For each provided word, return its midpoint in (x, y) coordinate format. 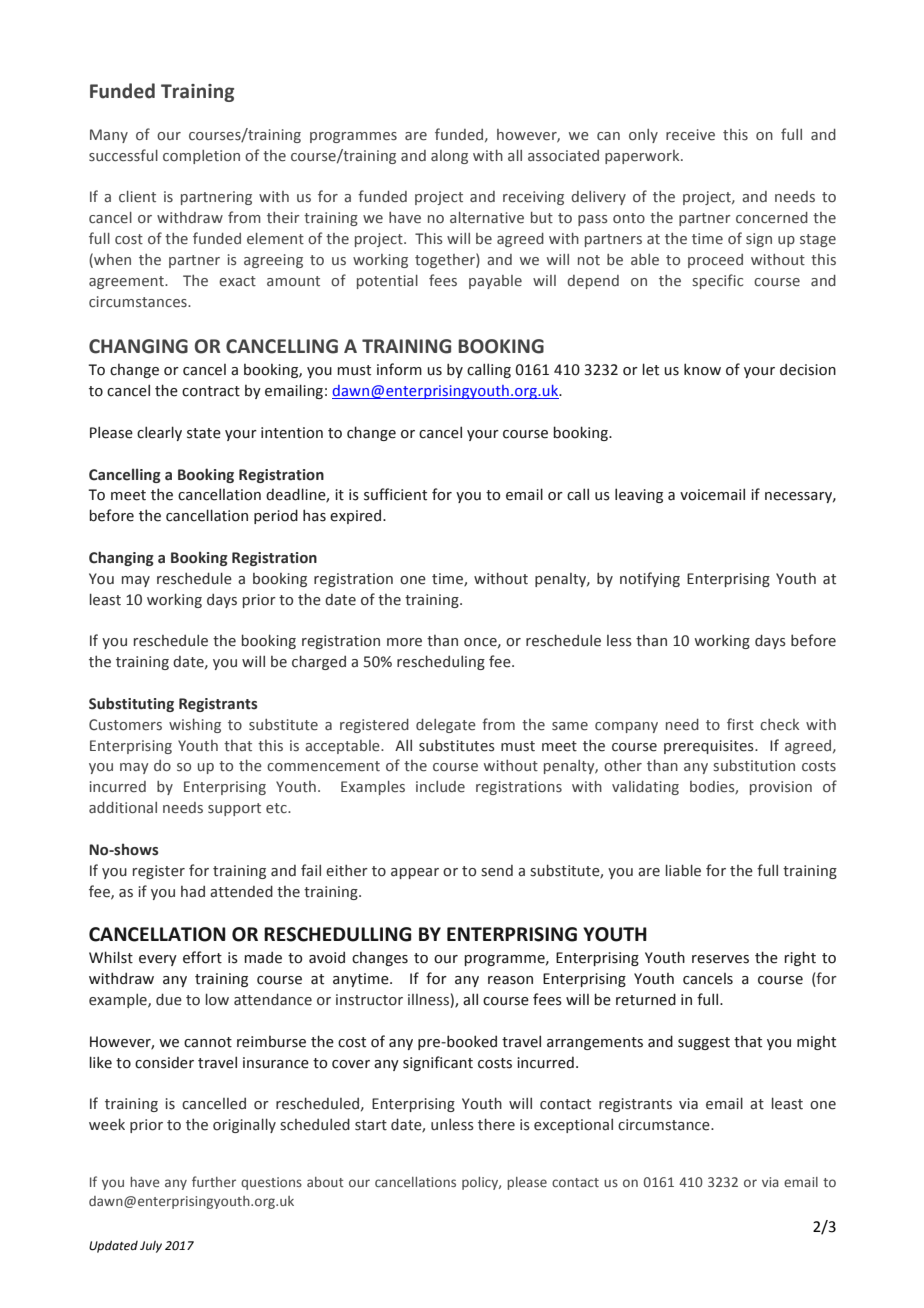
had (193, 892)
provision (781, 788)
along (449, 157)
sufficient (395, 494)
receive (690, 135)
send (497, 871)
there (496, 1124)
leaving (639, 495)
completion (201, 157)
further (214, 1181)
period (276, 516)
